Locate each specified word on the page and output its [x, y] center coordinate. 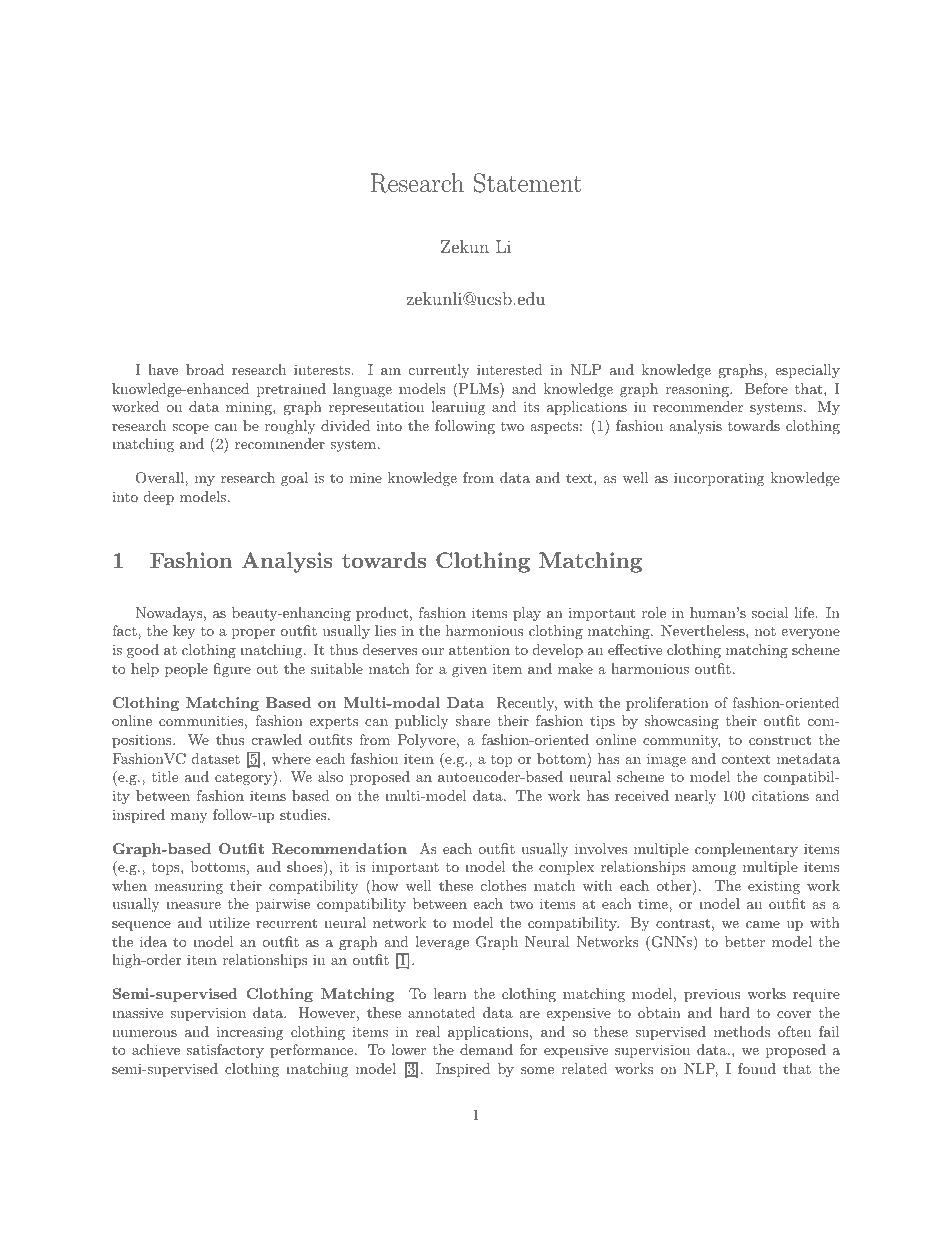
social [770, 612]
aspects [554, 428]
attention [479, 649]
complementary [746, 850]
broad [205, 369]
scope [190, 429]
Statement [528, 183]
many [189, 818]
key [184, 632]
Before [766, 388]
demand [486, 1049]
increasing [250, 1033]
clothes [504, 885]
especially [807, 371]
